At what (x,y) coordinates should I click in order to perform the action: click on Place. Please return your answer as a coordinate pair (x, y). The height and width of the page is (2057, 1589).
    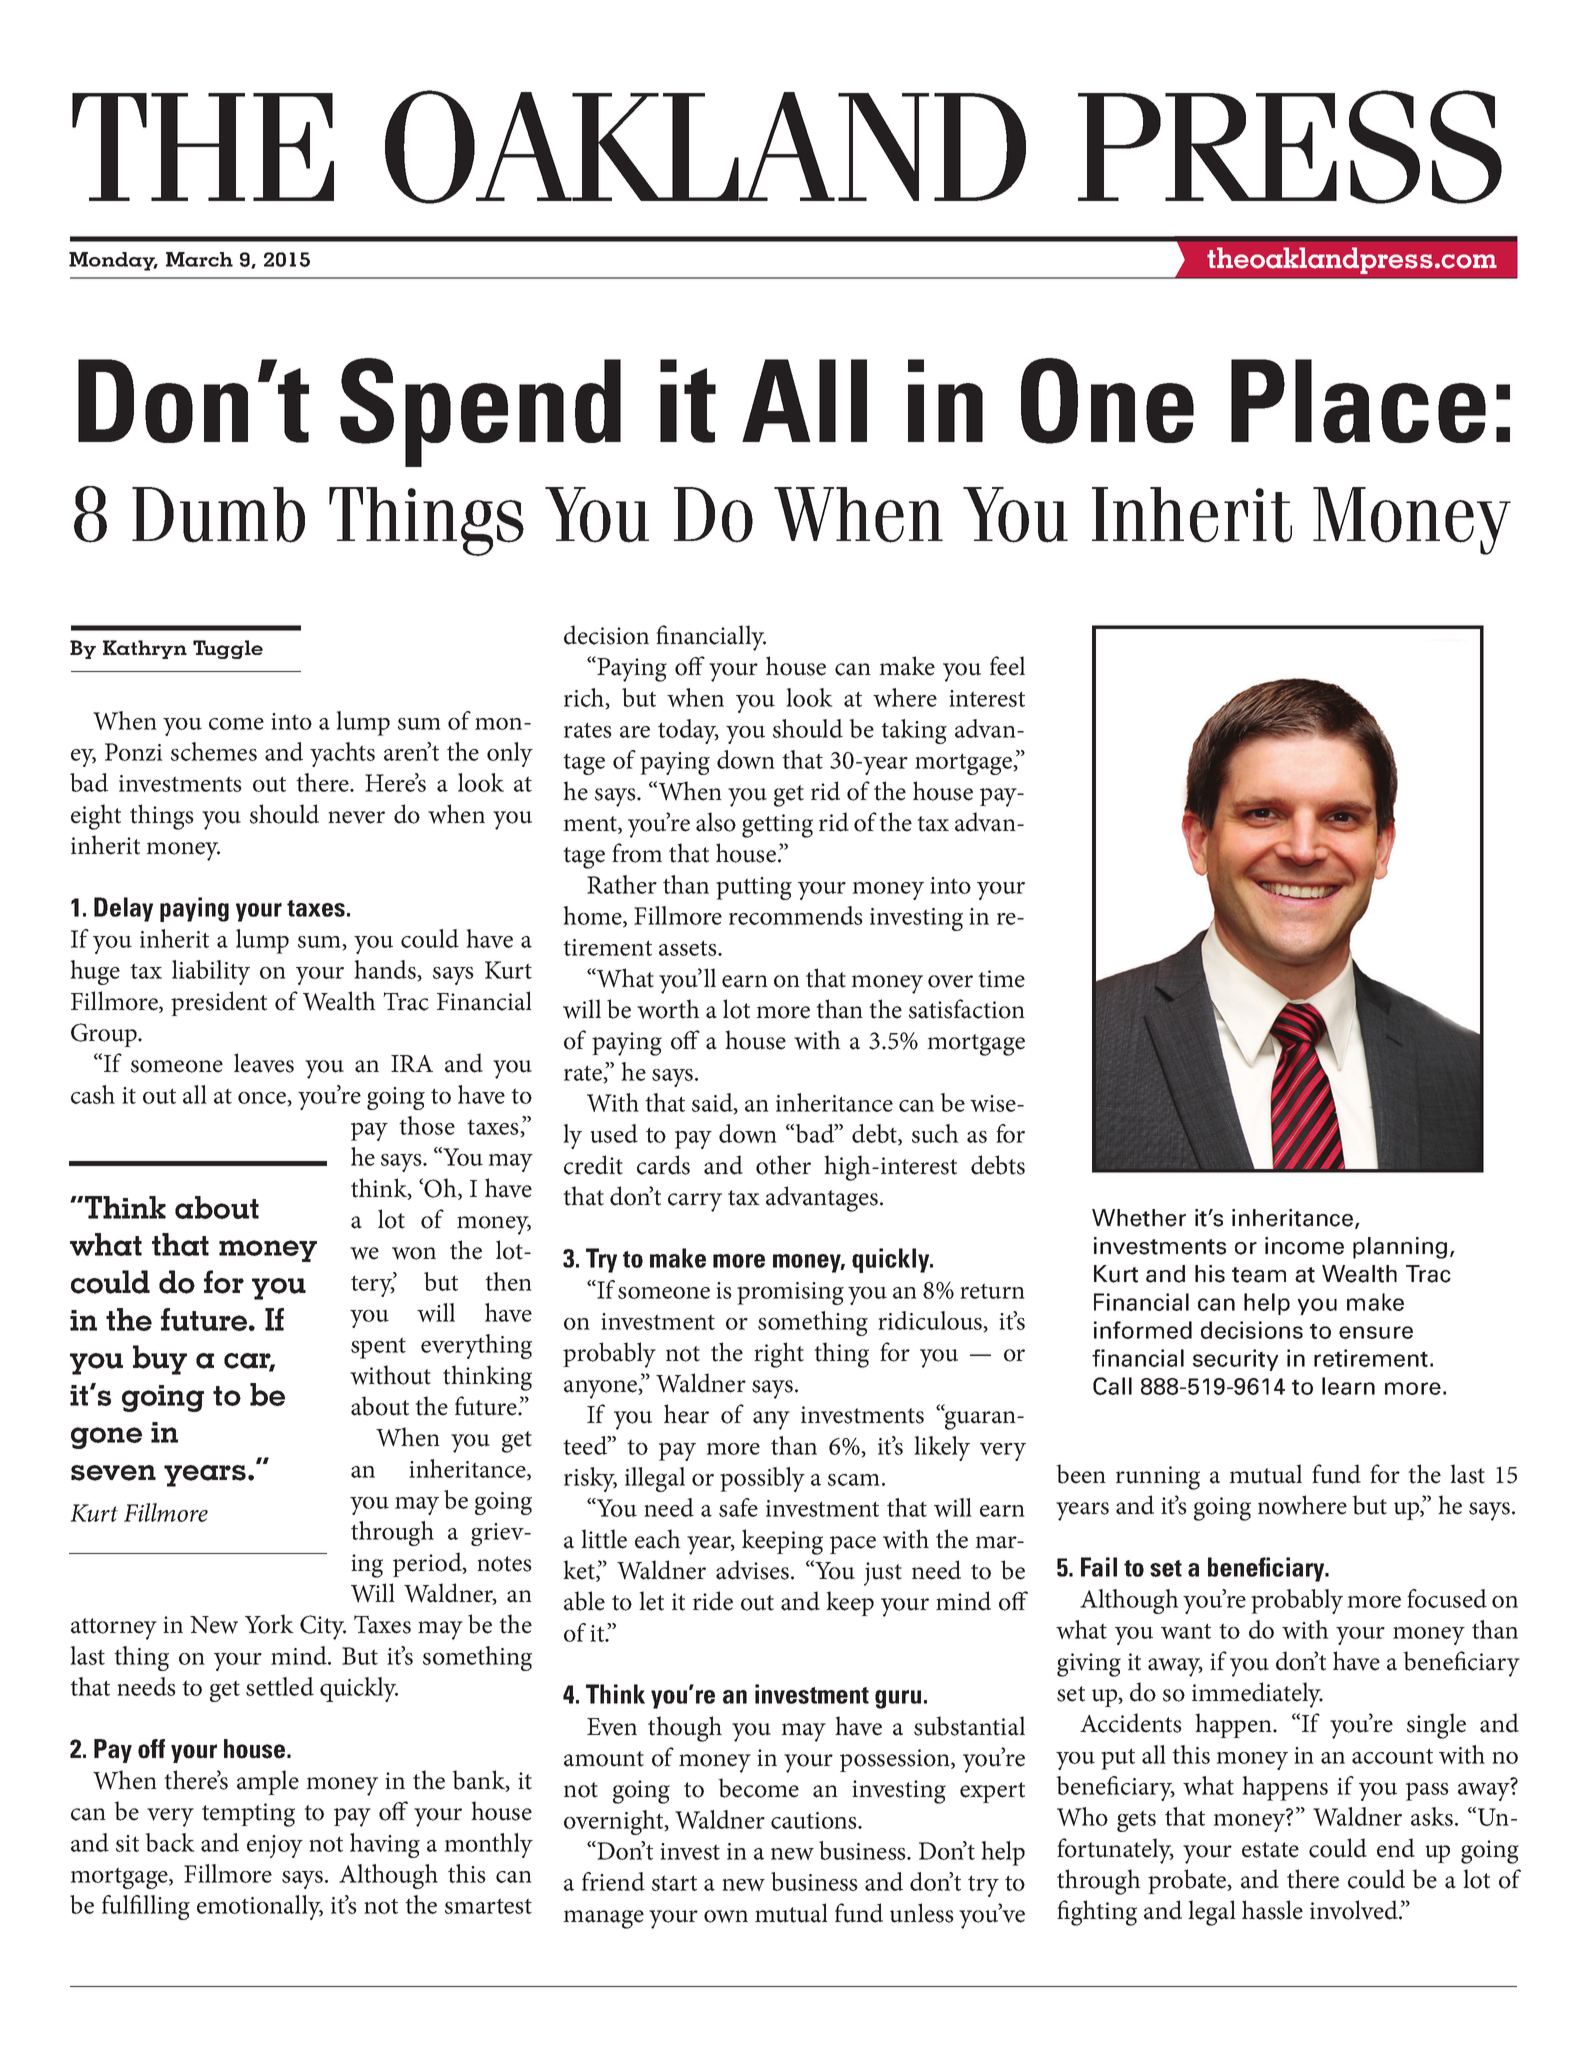
    Looking at the image, I should click on (1358, 401).
